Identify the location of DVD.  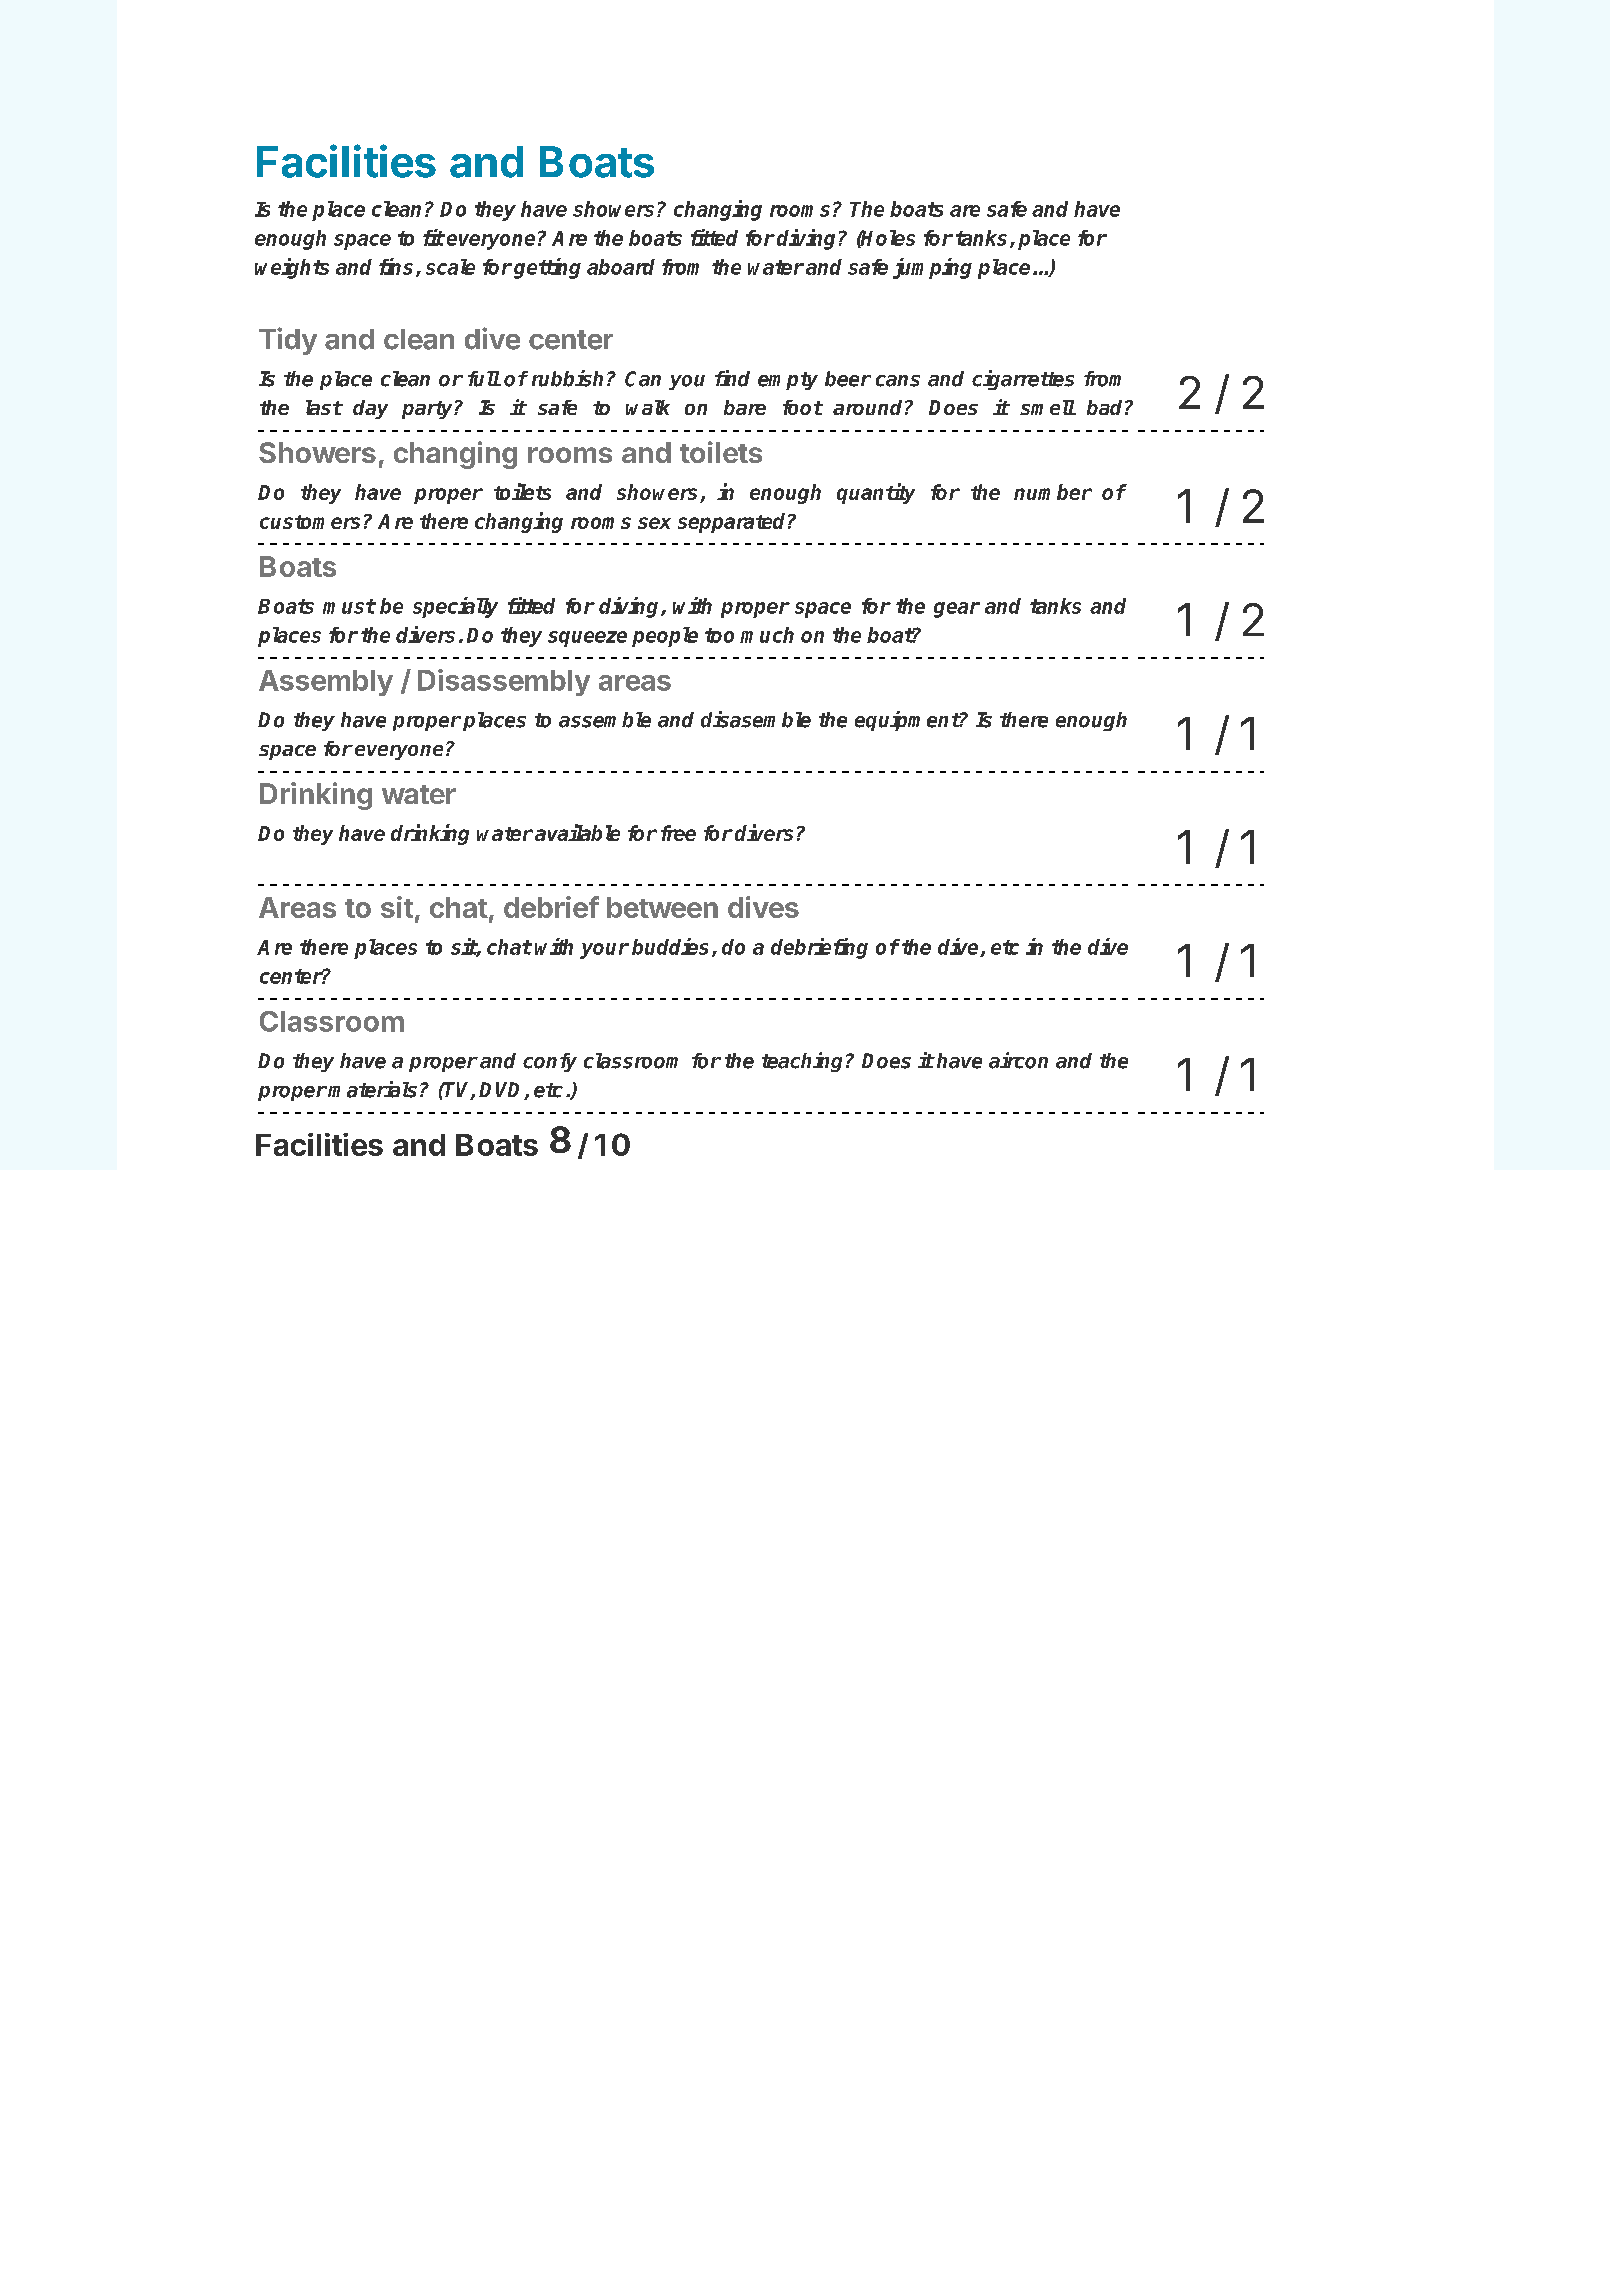
(502, 1091).
